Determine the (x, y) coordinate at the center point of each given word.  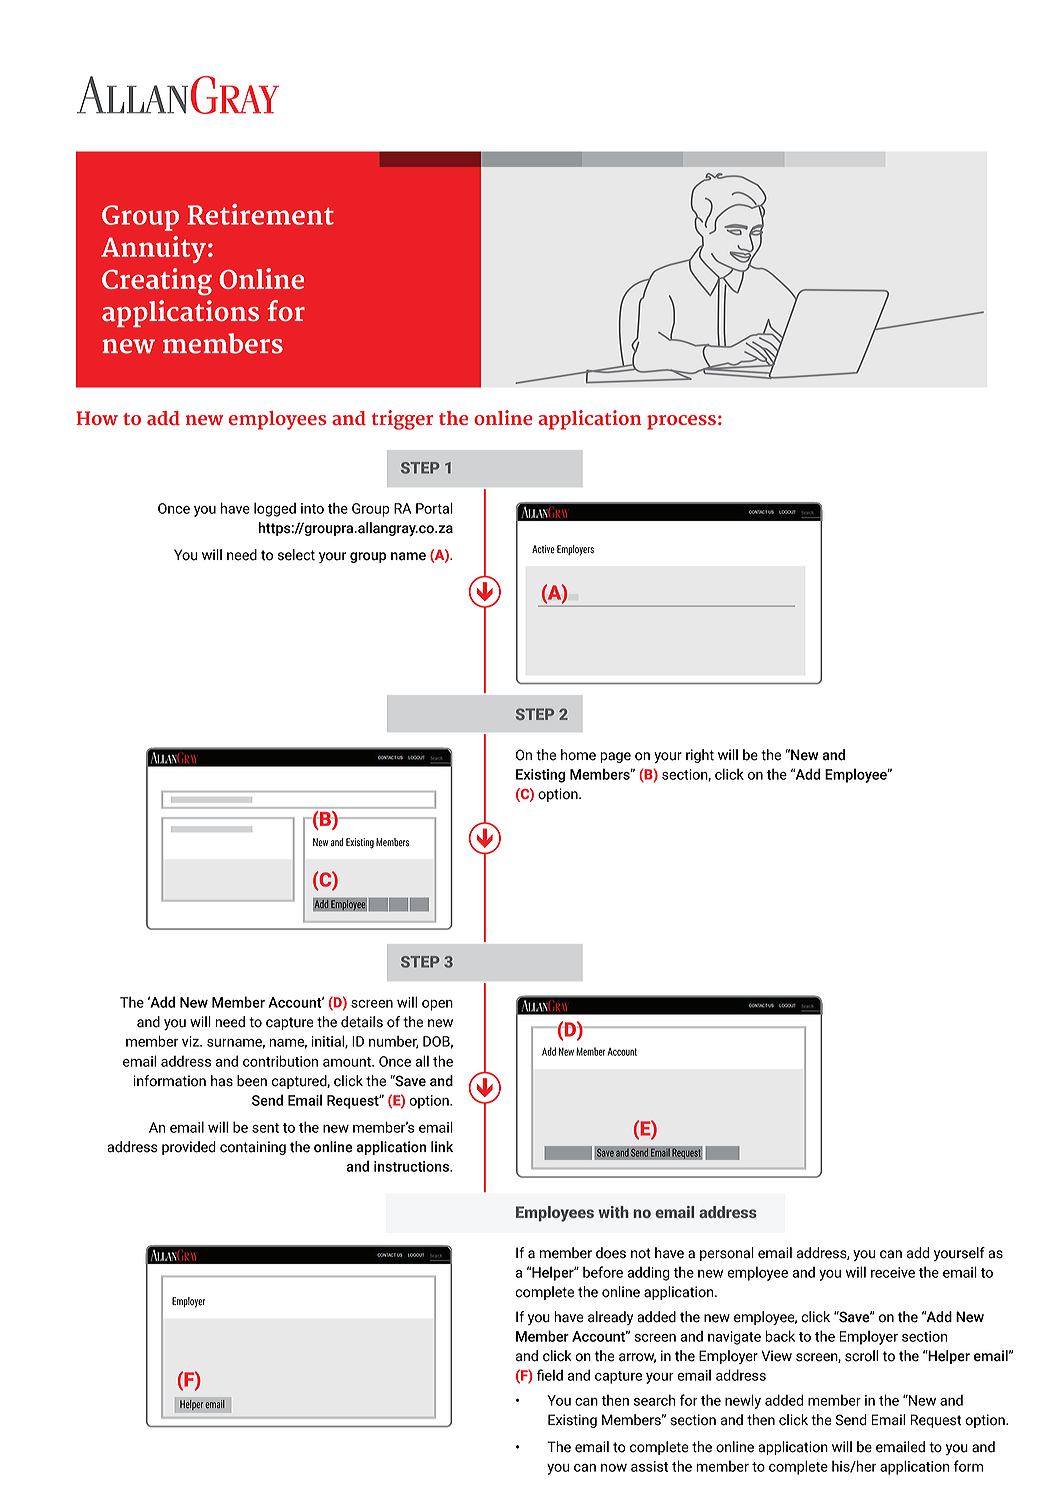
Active (543, 549)
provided (189, 1148)
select (296, 555)
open (437, 1005)
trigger (402, 420)
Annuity (153, 249)
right (700, 756)
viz (191, 1041)
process (681, 422)
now (614, 1468)
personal (727, 1254)
